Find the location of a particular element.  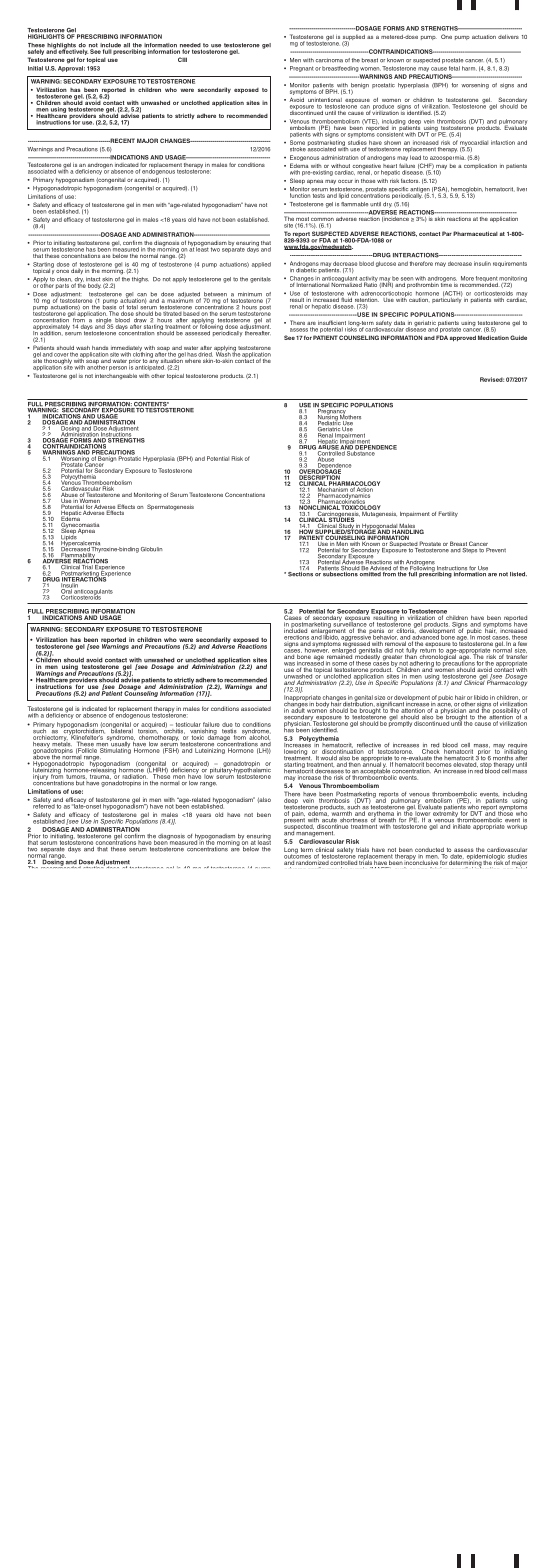

glucose is located at coordinates (386, 264).
